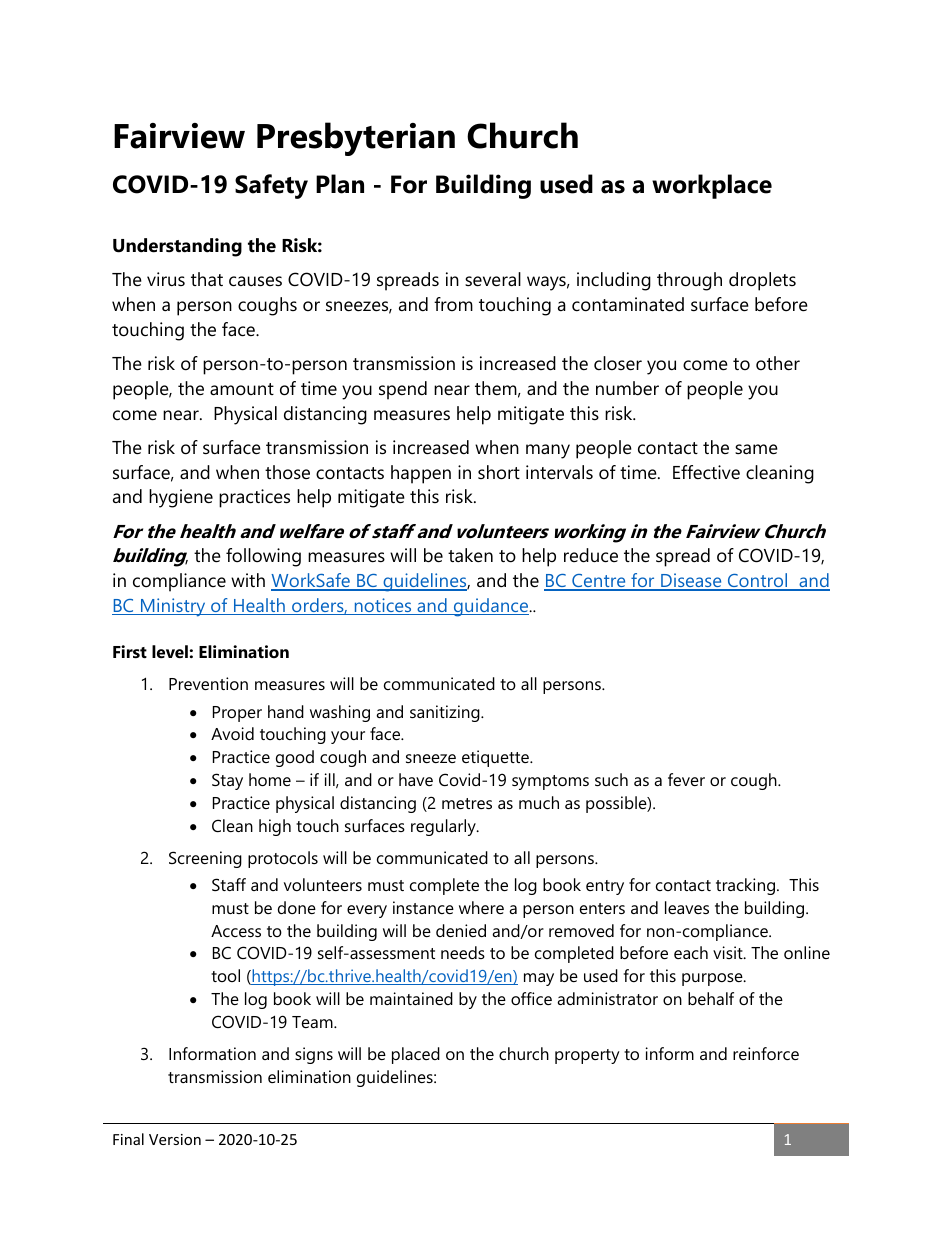 The width and height of the screenshot is (952, 1233). Describe the element at coordinates (170, 651) in the screenshot. I see `level` at that location.
